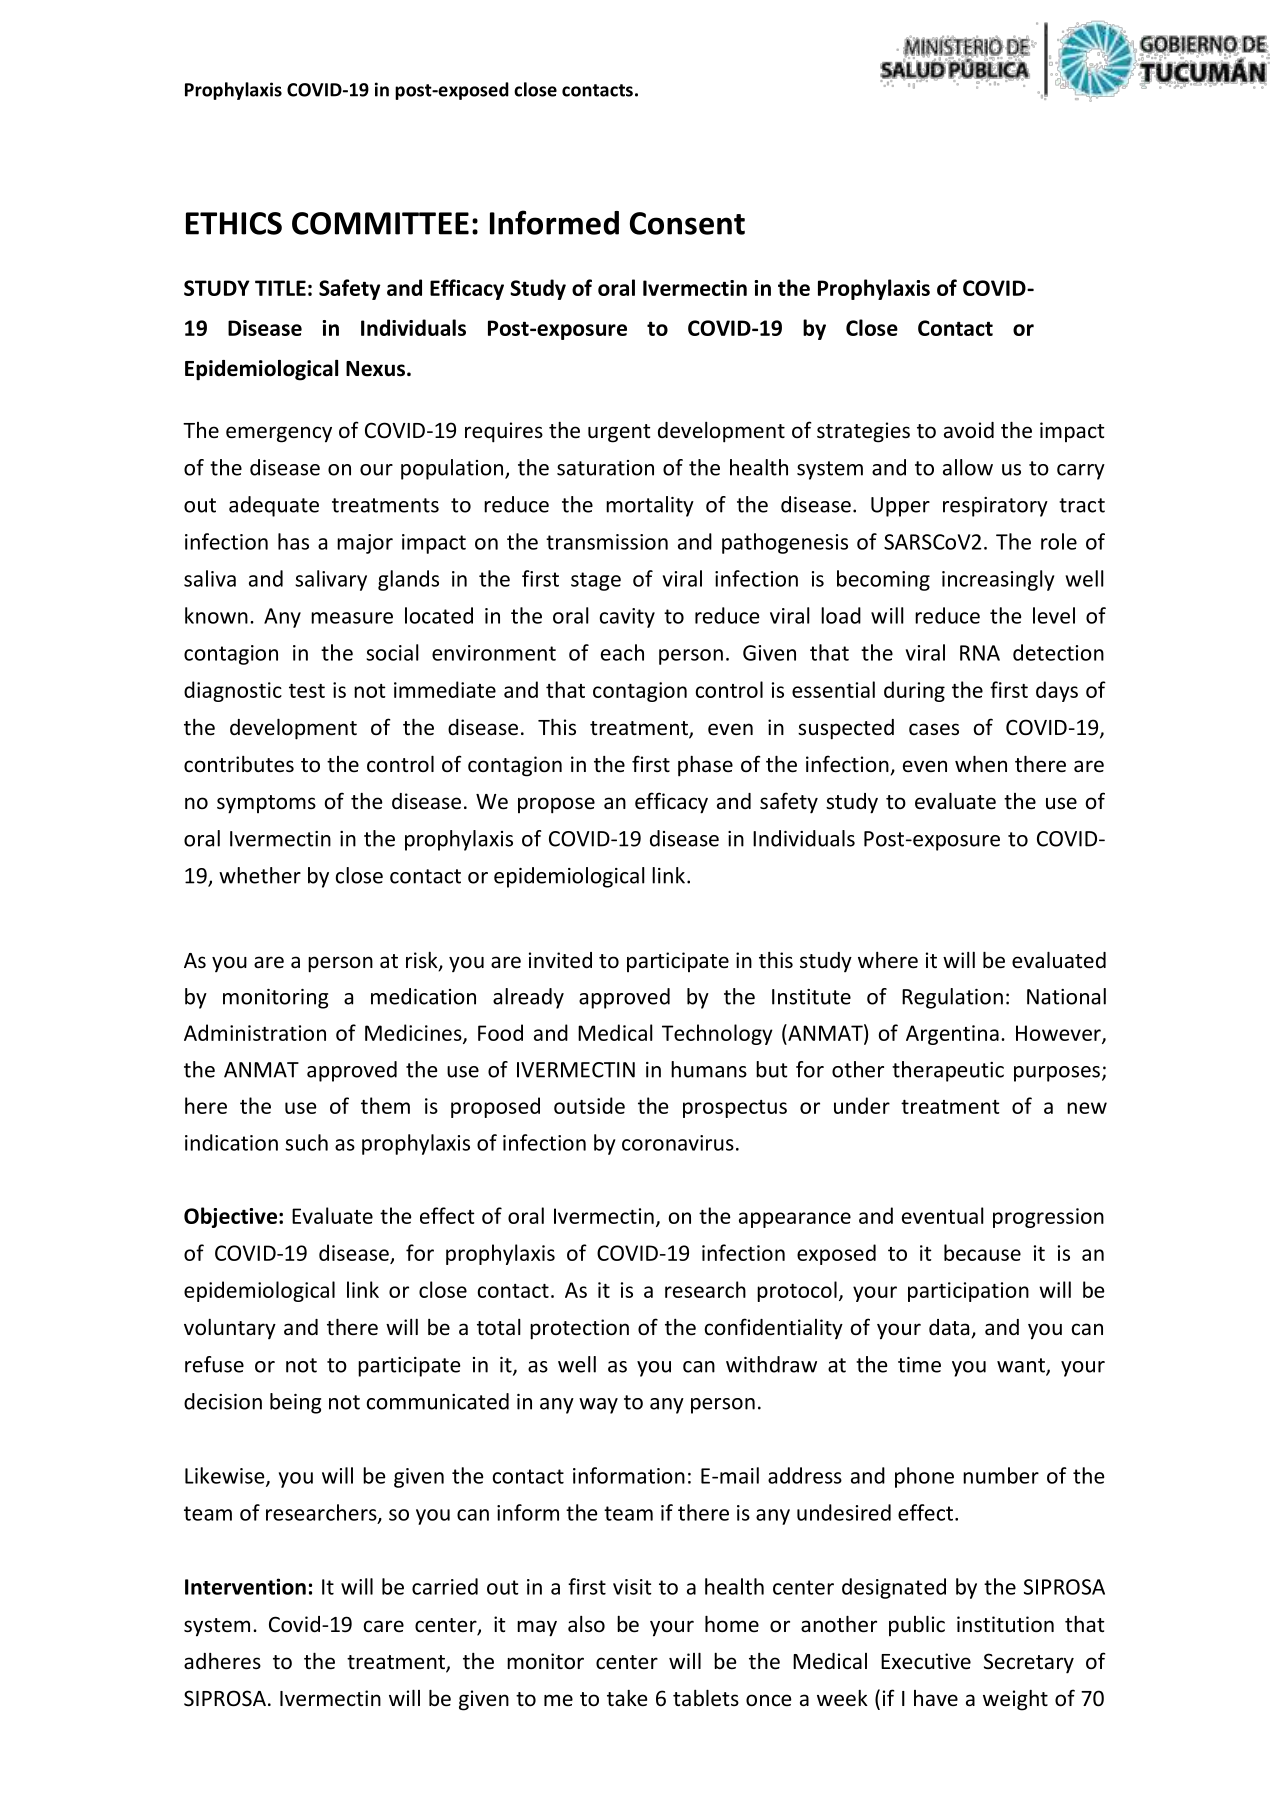  Describe the element at coordinates (678, 1143) in the document. I see `coronavirus` at that location.
